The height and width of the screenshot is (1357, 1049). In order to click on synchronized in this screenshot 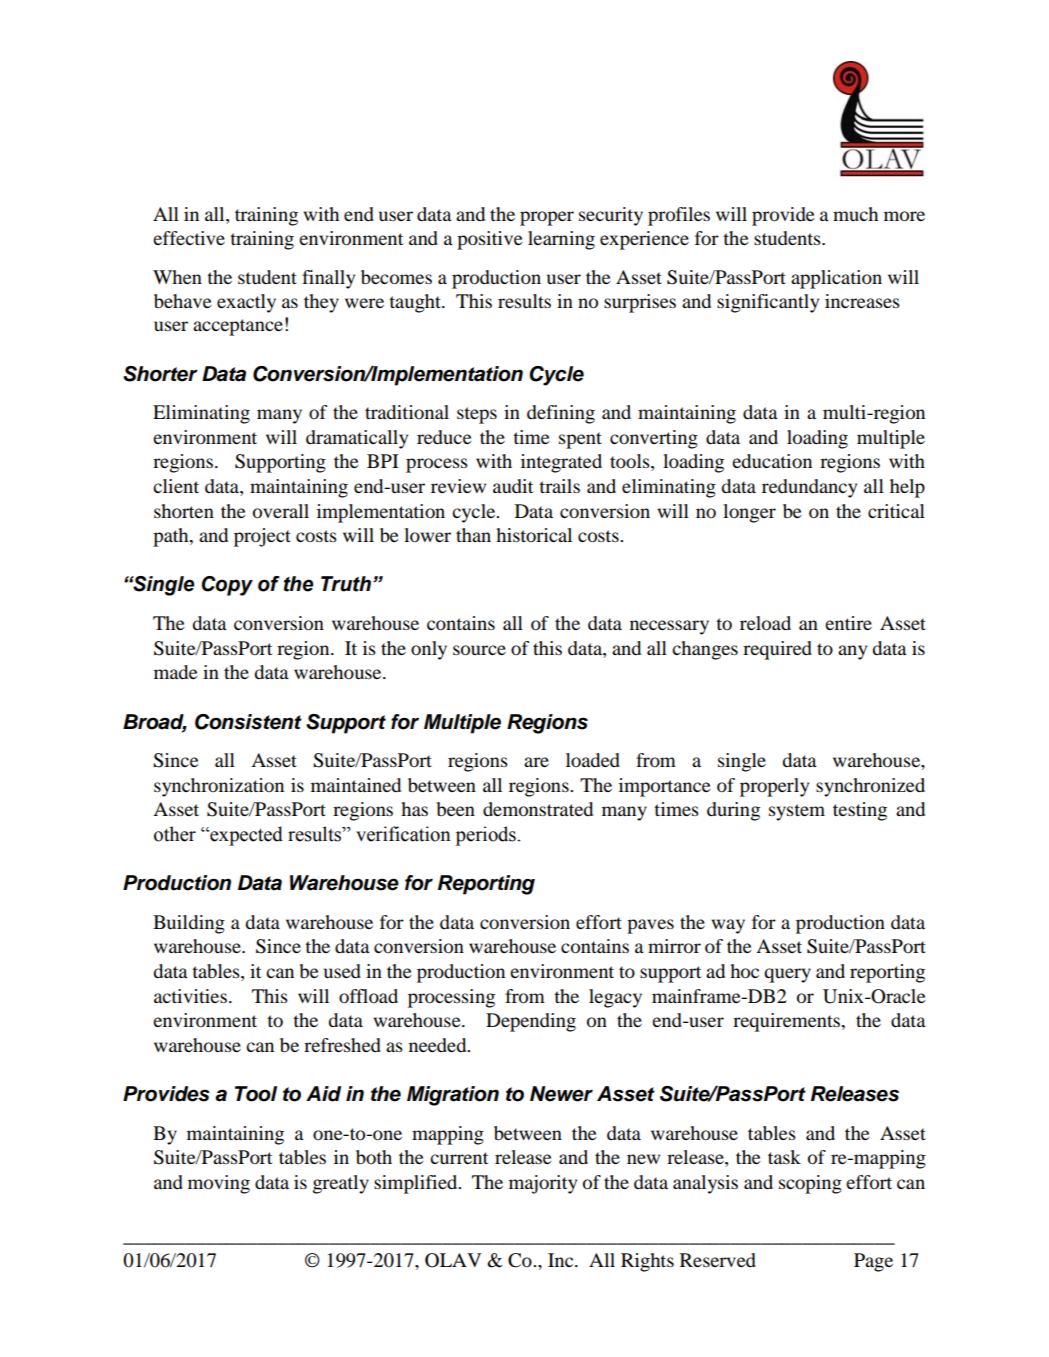, I will do `click(870, 787)`.
